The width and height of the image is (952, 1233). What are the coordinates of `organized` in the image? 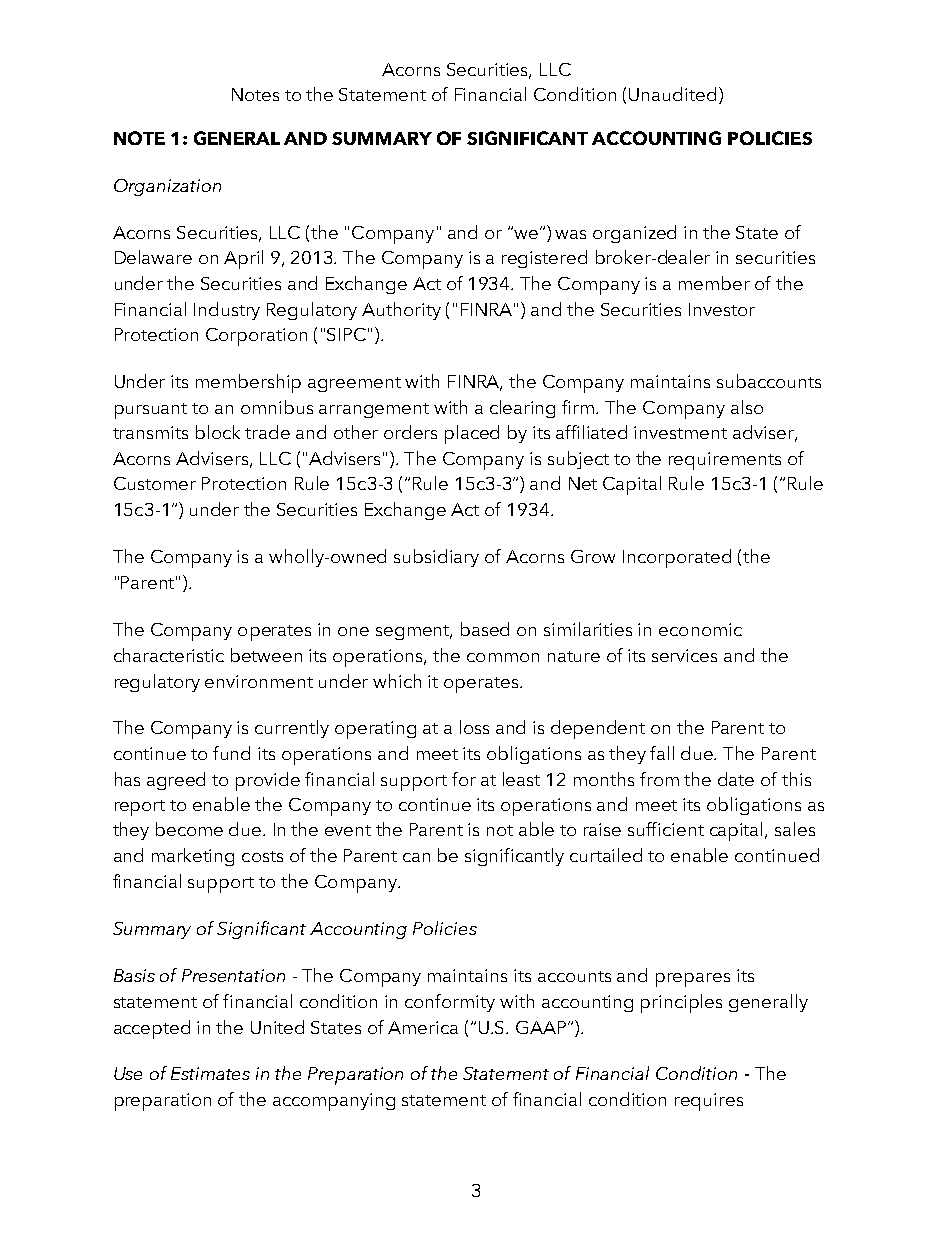 It's located at (634, 234).
